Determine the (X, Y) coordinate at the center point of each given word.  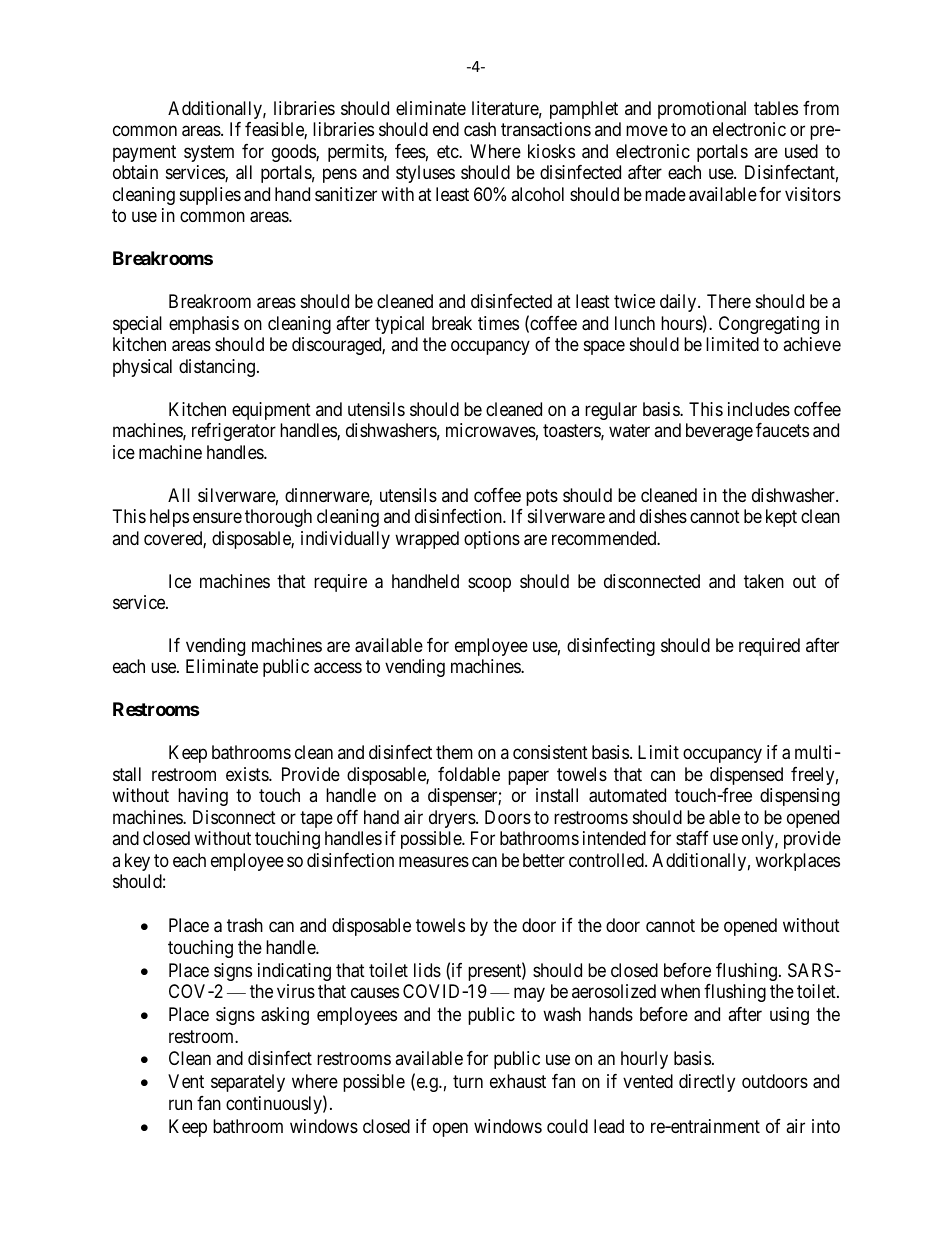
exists (248, 774)
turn (468, 1081)
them (454, 752)
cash (480, 129)
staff (692, 838)
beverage (719, 432)
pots (542, 497)
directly (707, 1083)
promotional (702, 110)
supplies (210, 196)
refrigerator (234, 432)
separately (248, 1083)
